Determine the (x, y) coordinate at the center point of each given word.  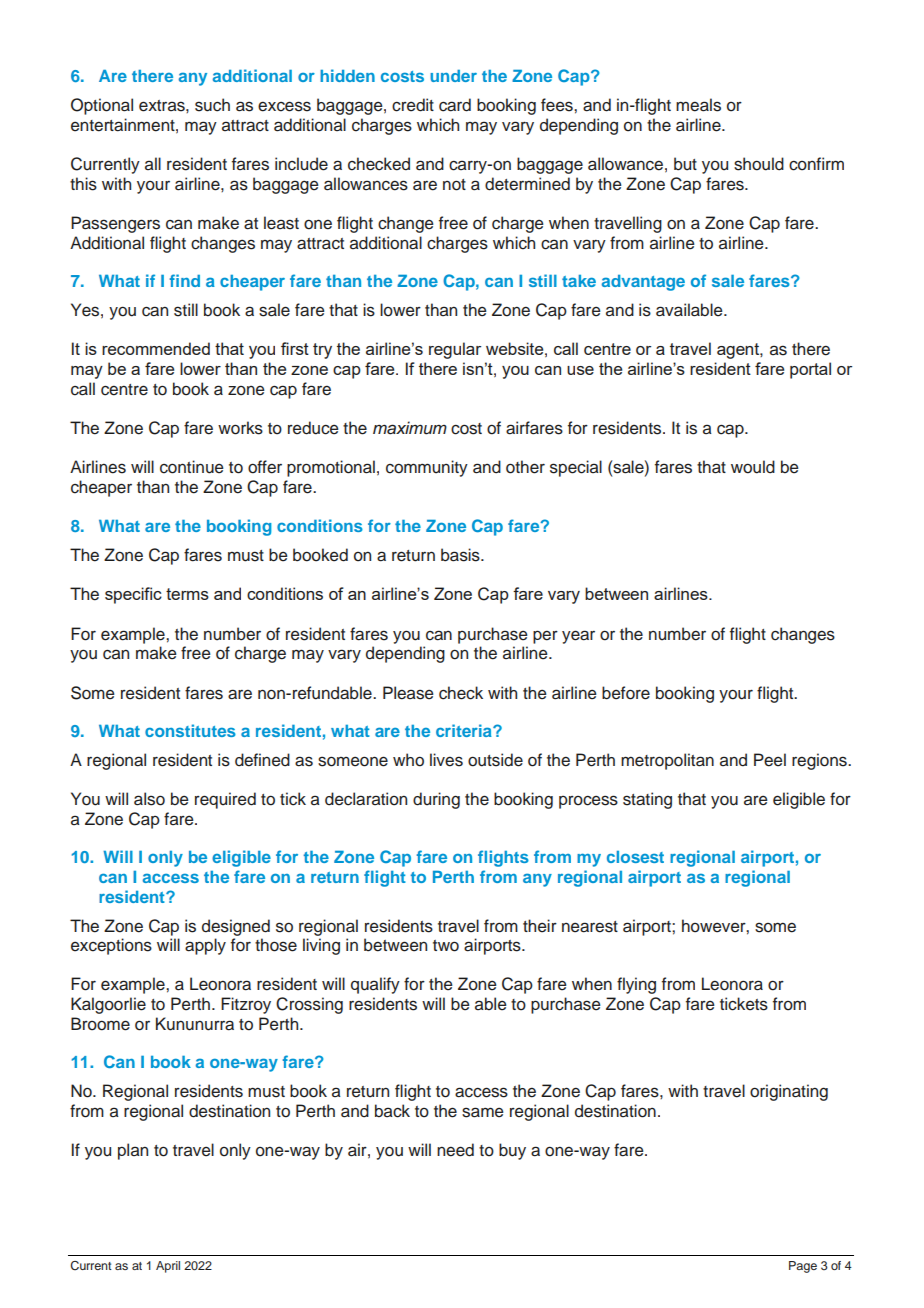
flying (636, 985)
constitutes (190, 730)
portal (810, 370)
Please (408, 693)
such (212, 105)
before (626, 693)
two (446, 946)
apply (205, 946)
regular (455, 350)
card (455, 105)
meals (698, 105)
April (168, 1267)
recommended (156, 348)
